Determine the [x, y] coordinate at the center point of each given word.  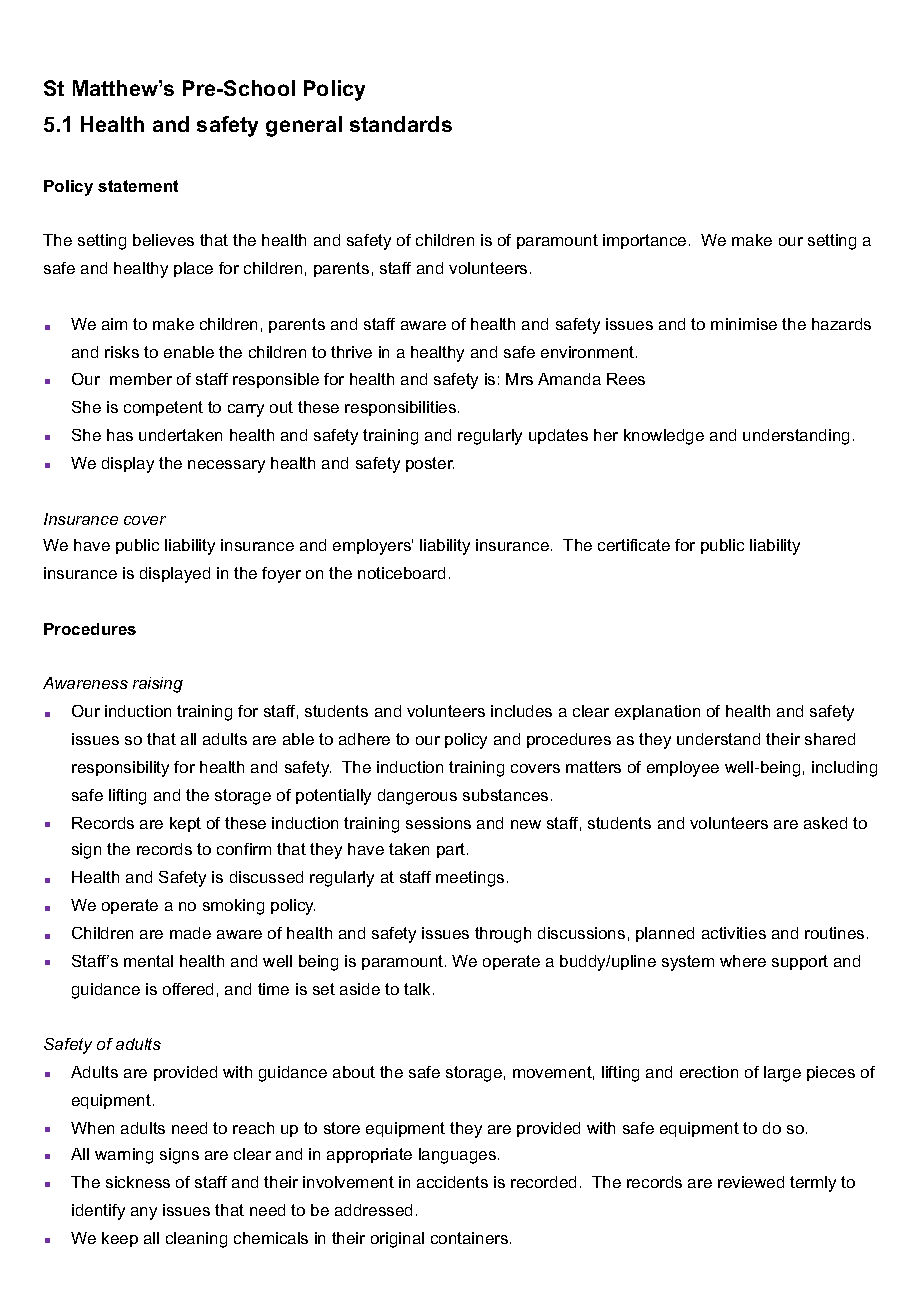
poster [430, 464]
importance [644, 241]
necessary [226, 466]
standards [401, 124]
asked [825, 823]
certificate [634, 545]
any [144, 1213]
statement [138, 186]
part [452, 850]
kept [185, 824]
